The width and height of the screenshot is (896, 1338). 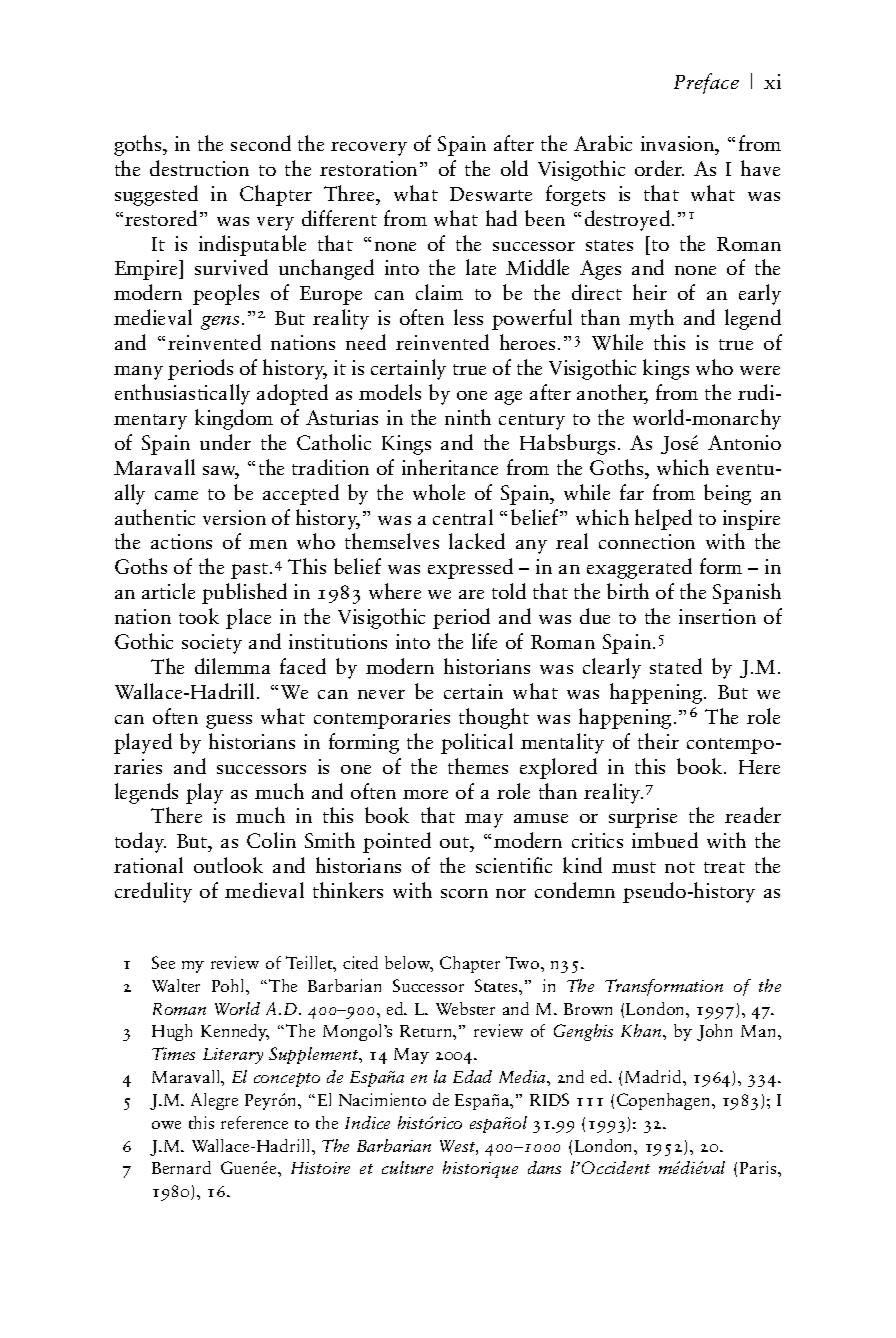 I want to click on surprise, so click(x=643, y=818).
